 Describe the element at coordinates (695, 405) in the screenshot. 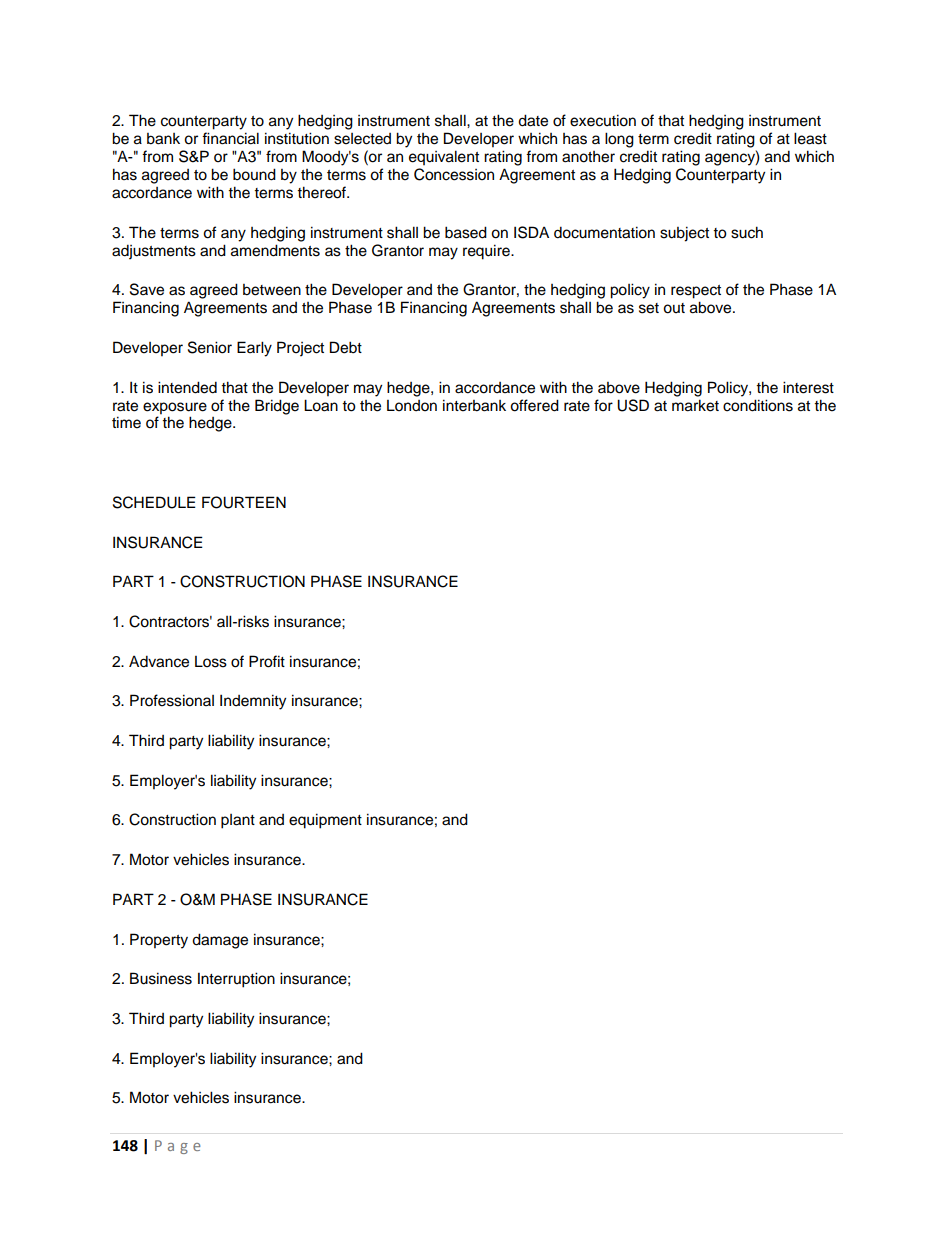

I see `market` at that location.
